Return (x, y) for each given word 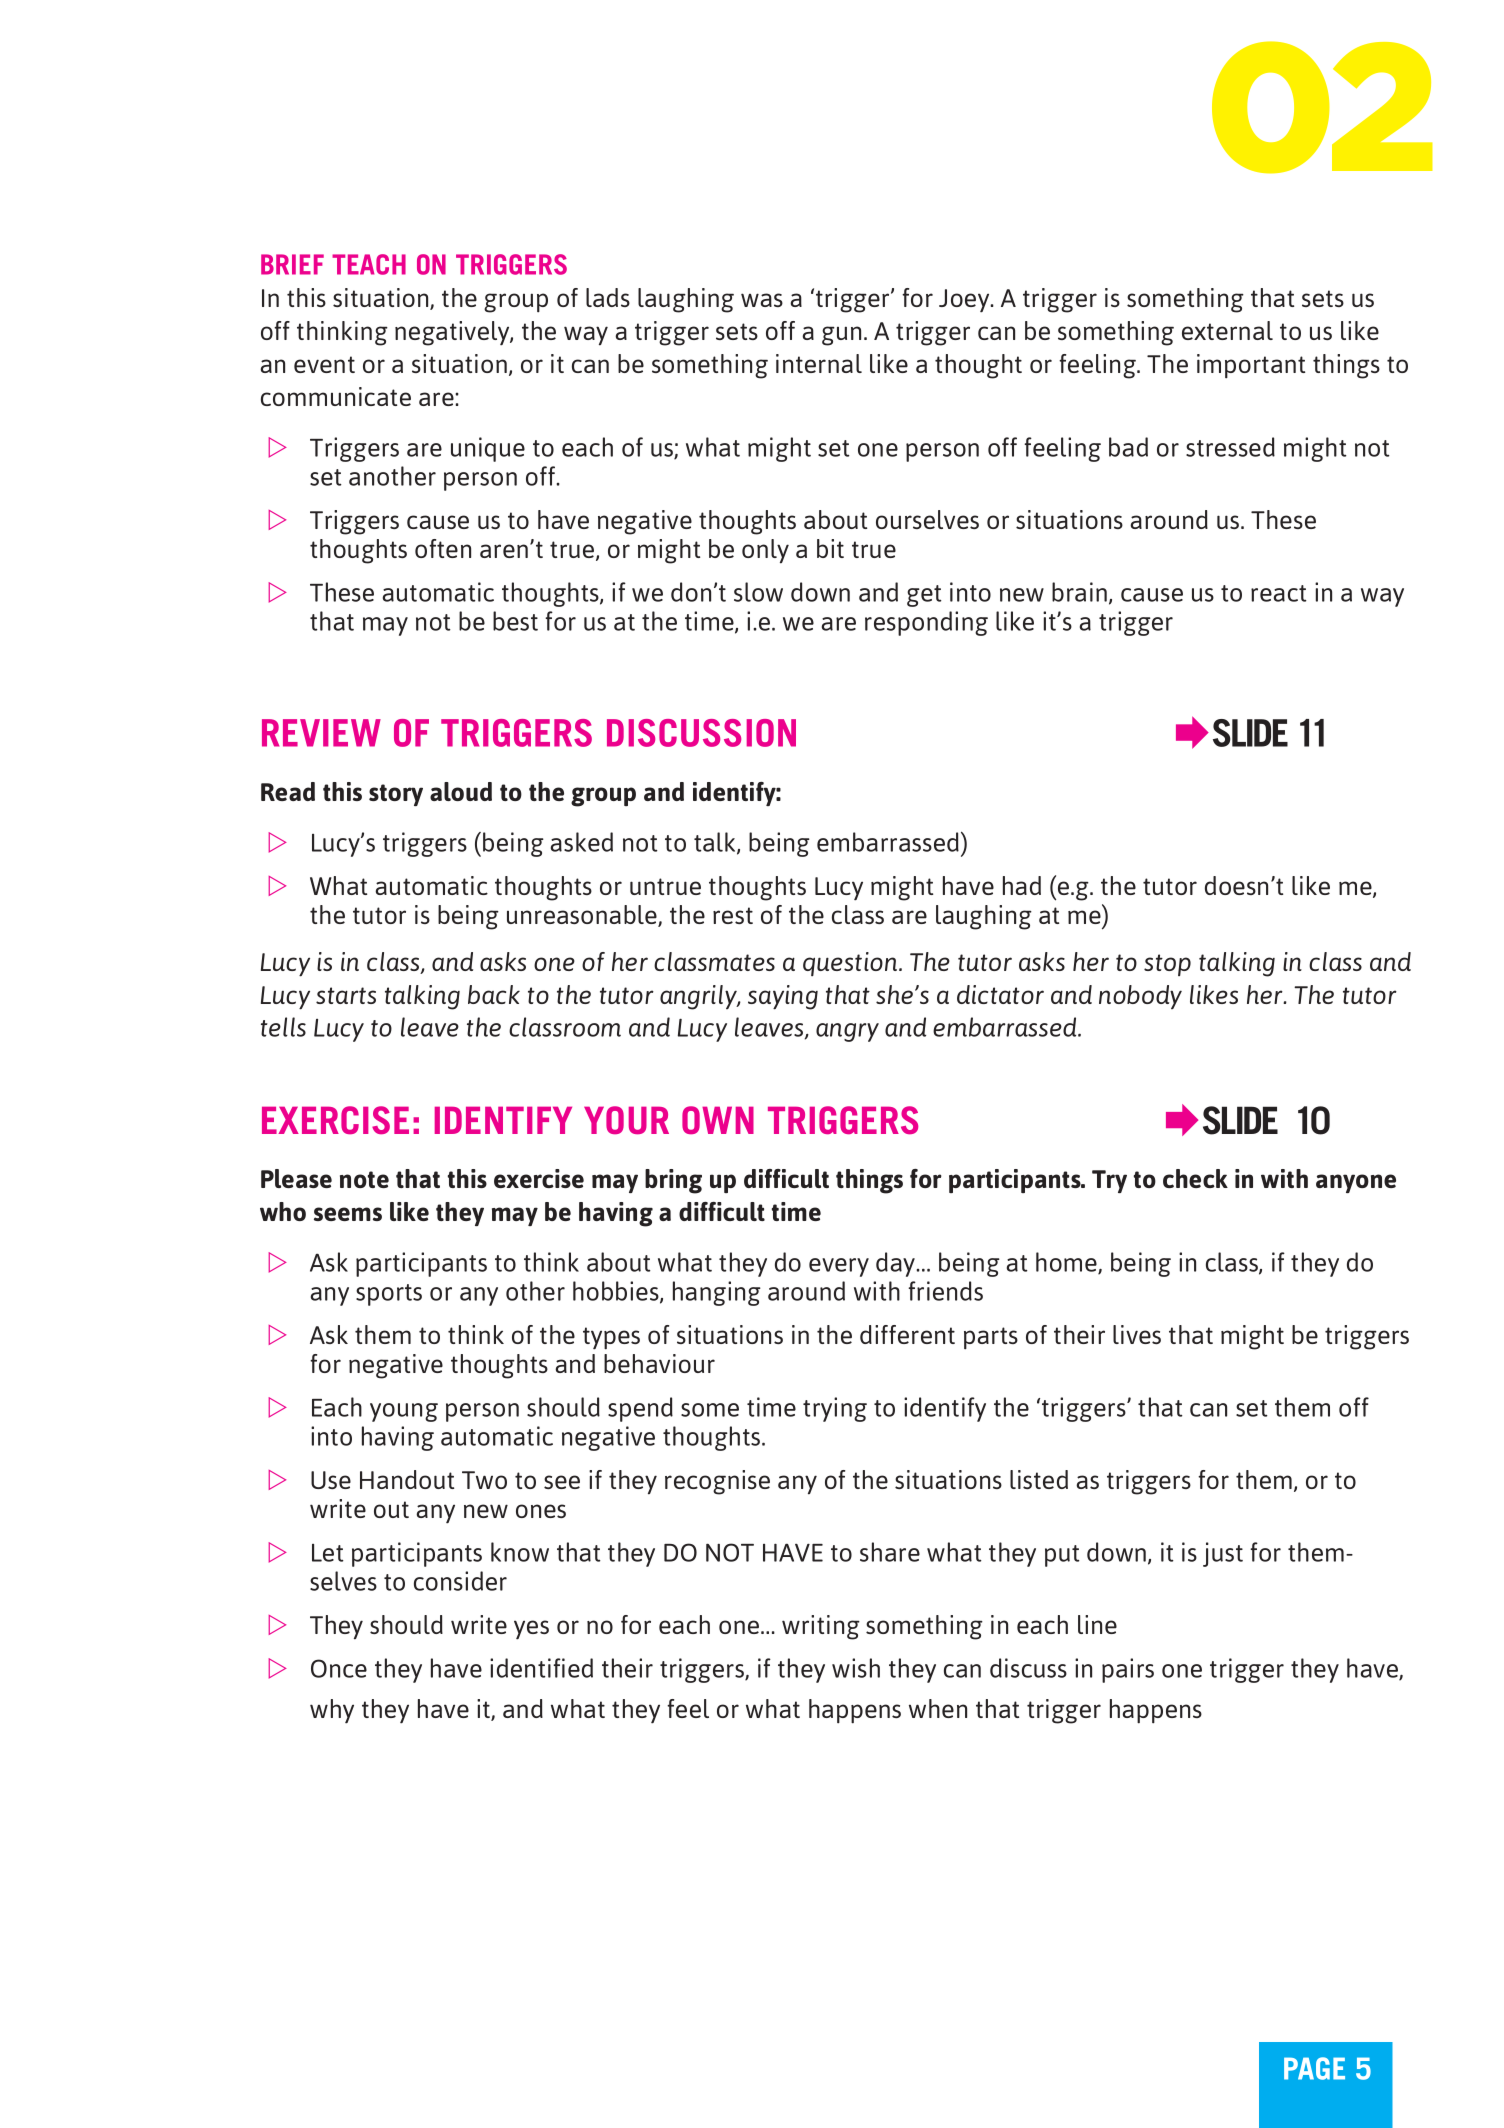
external (1227, 330)
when (938, 1708)
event (324, 364)
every (839, 1267)
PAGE (1314, 2068)
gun (841, 336)
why (332, 1711)
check (1195, 1178)
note (364, 1179)
